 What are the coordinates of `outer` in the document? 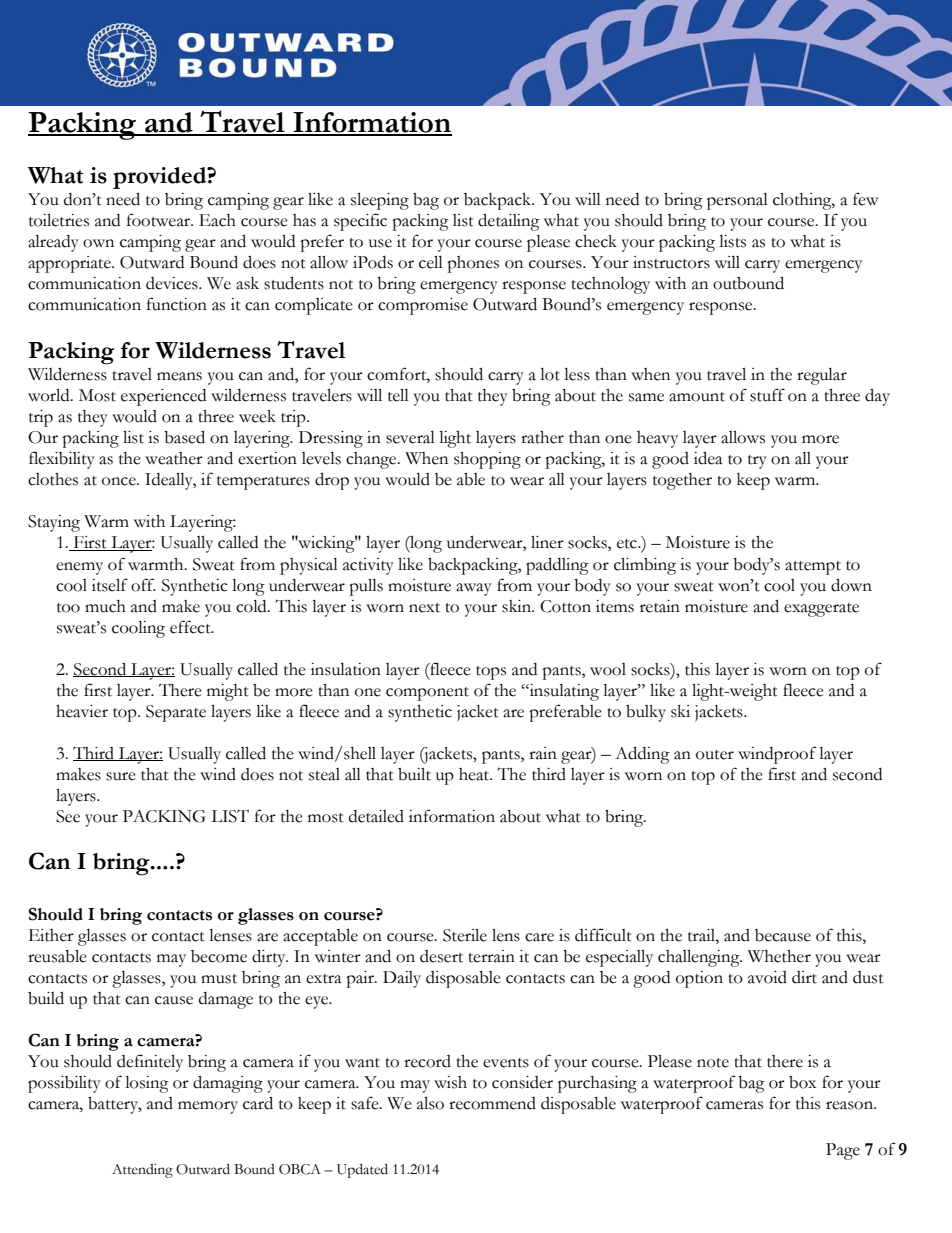 It's located at (715, 755).
